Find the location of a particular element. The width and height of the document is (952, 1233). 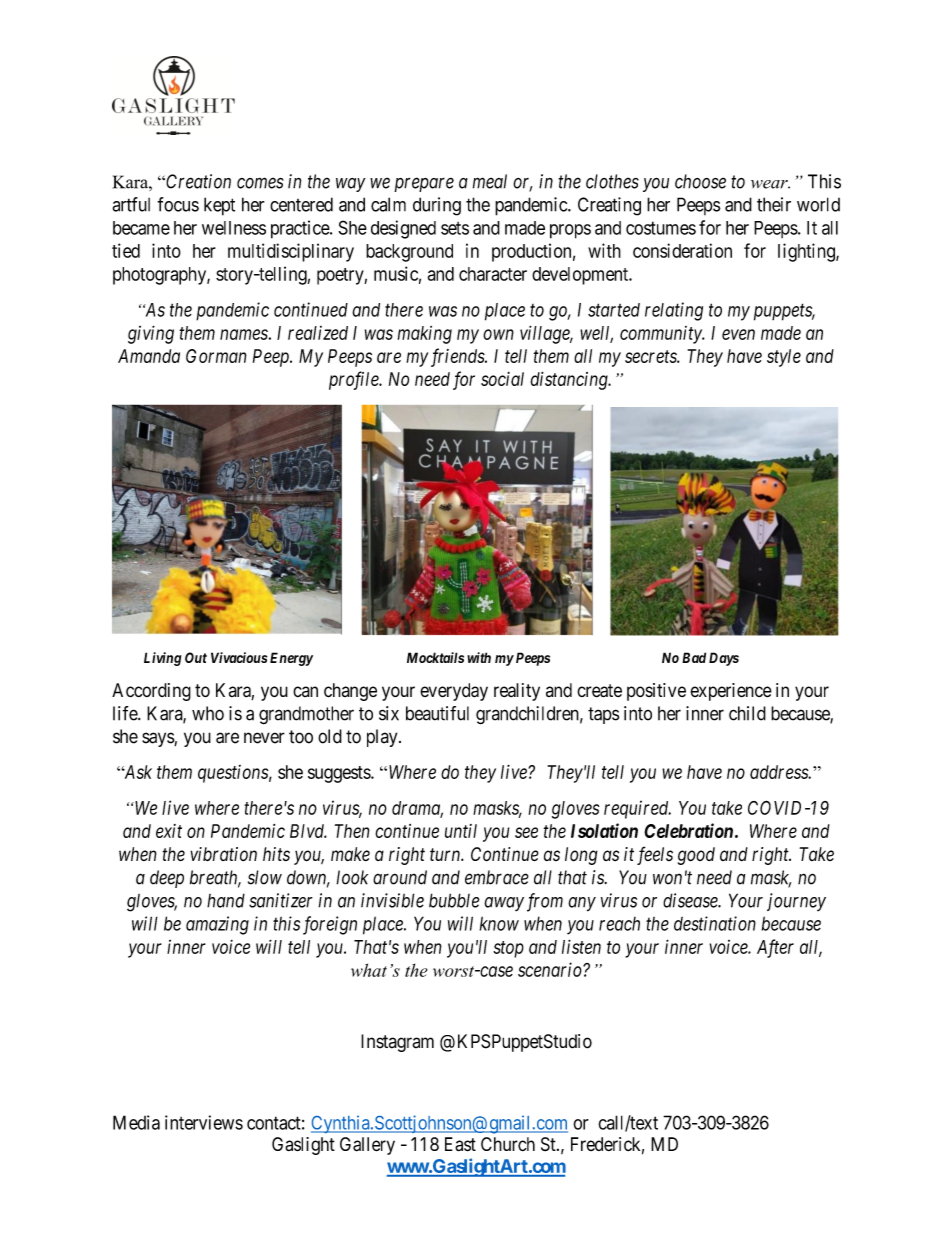

their is located at coordinates (774, 204).
